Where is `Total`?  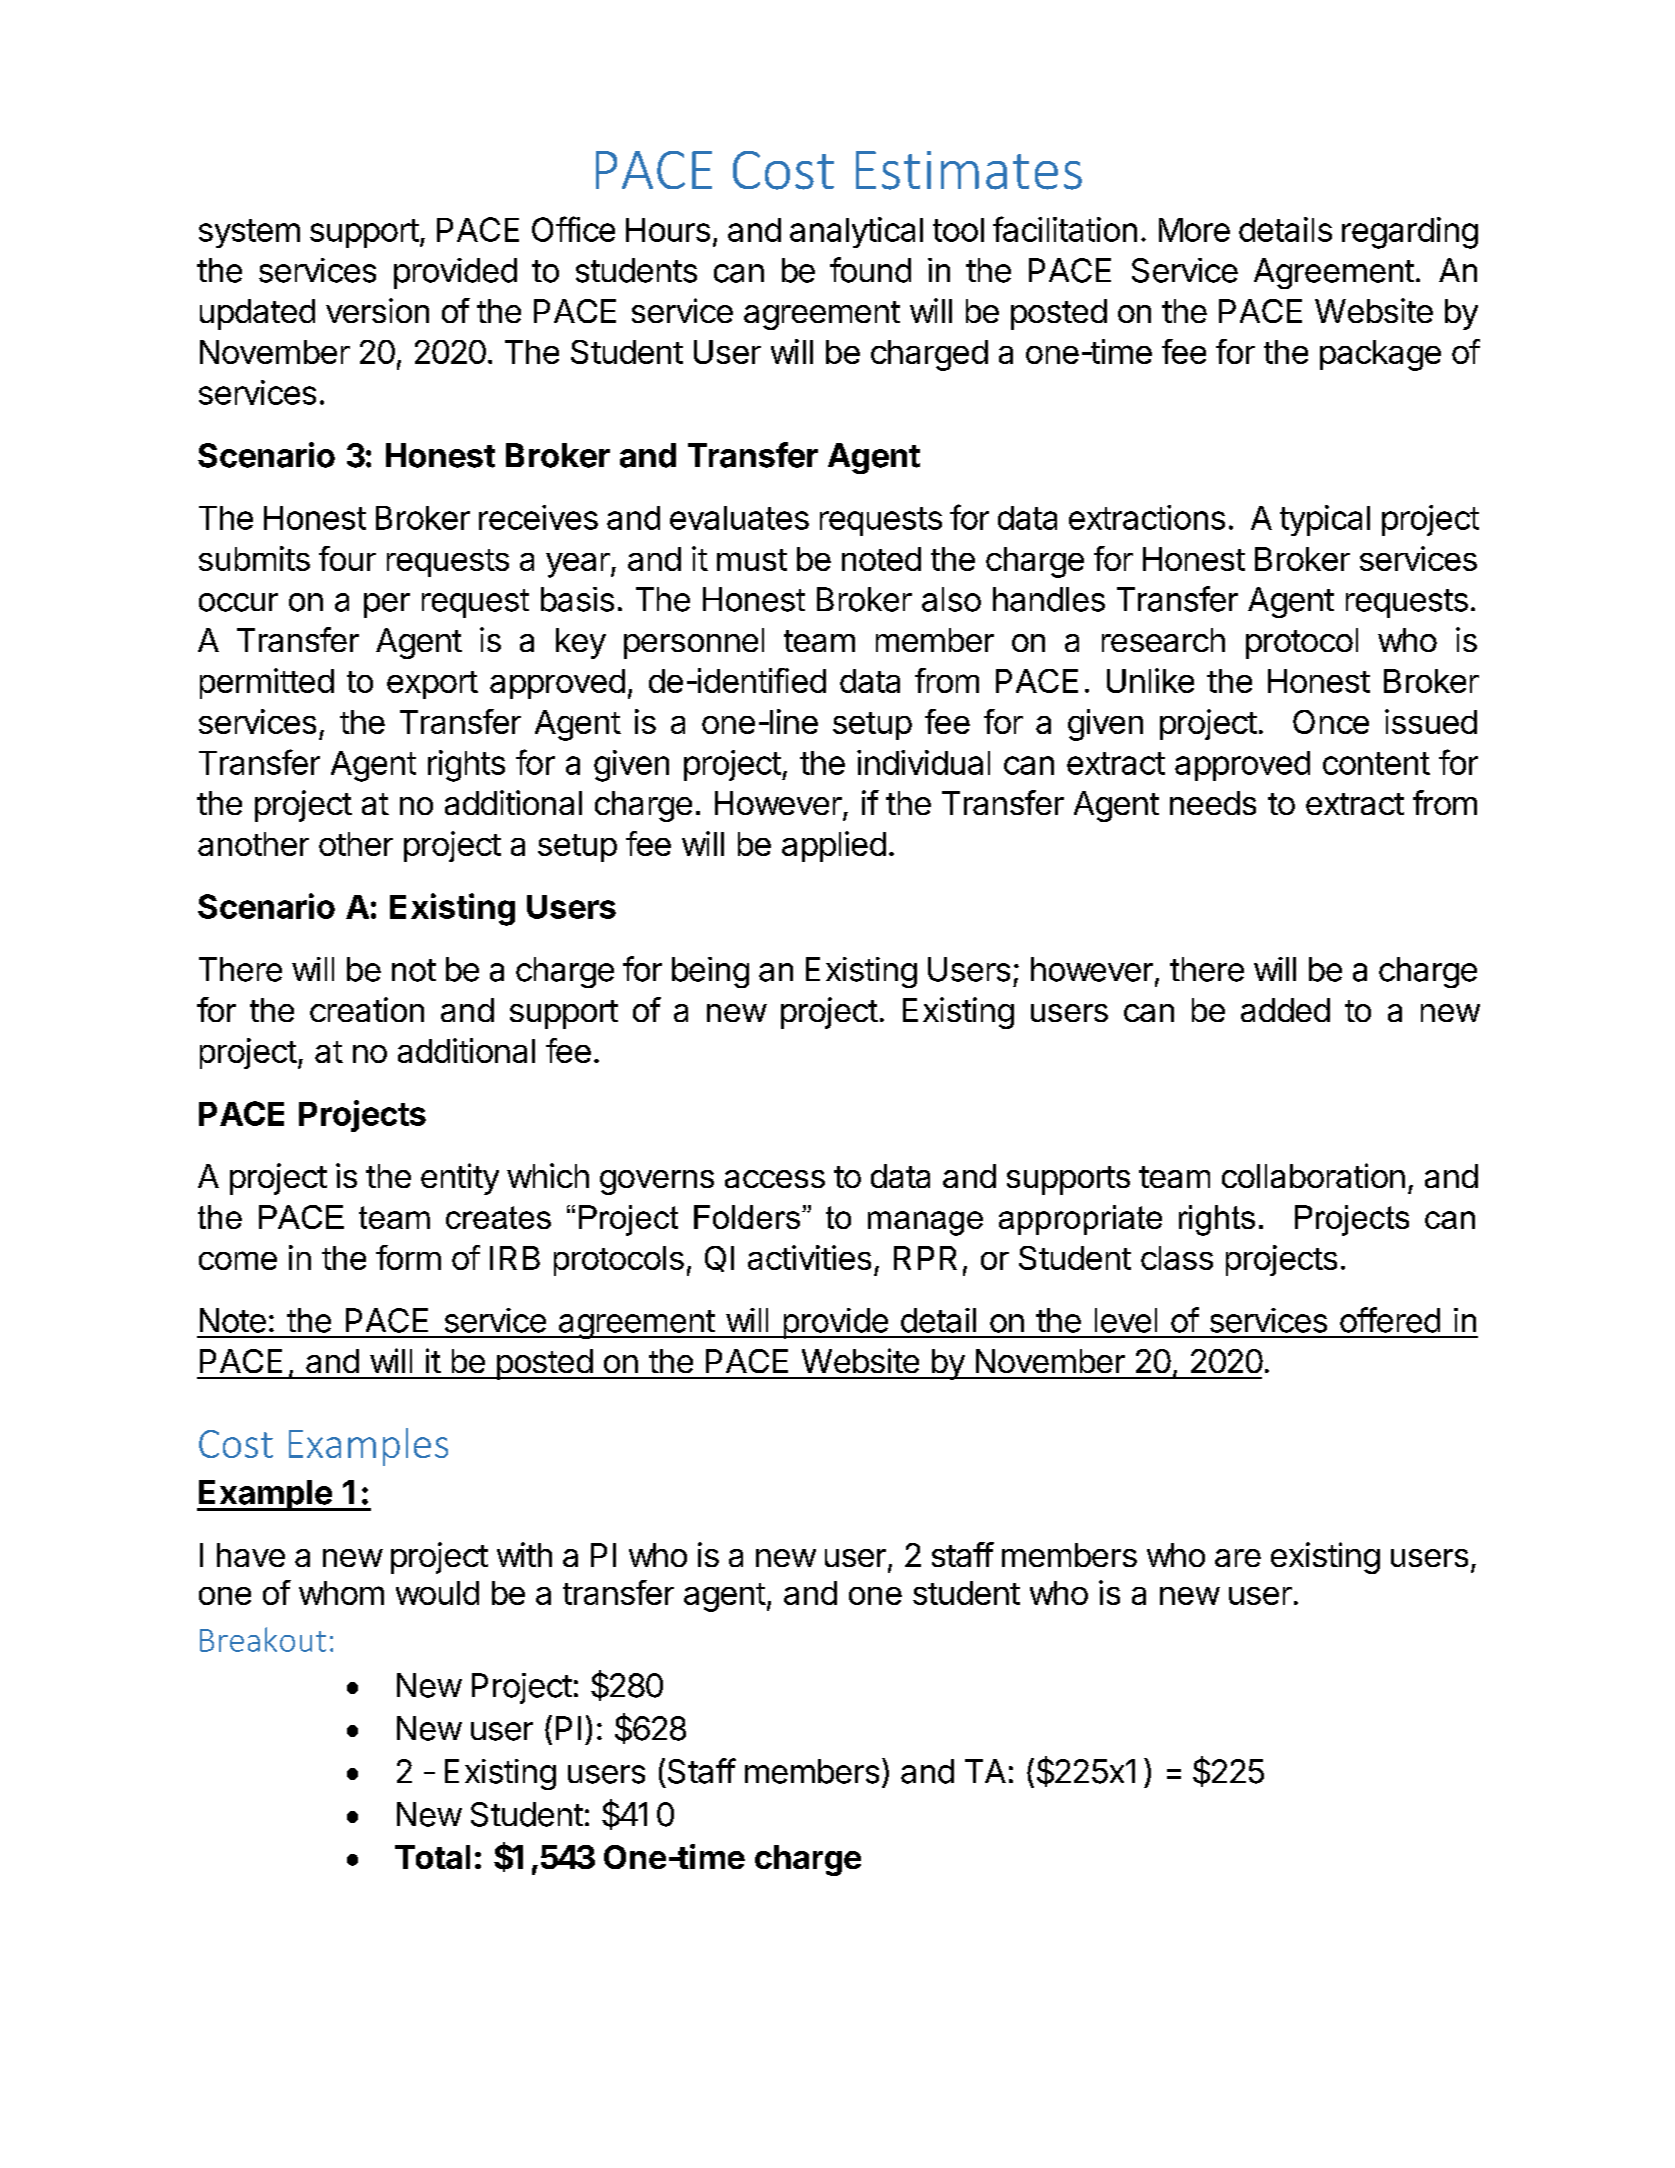 Total is located at coordinates (432, 1857).
